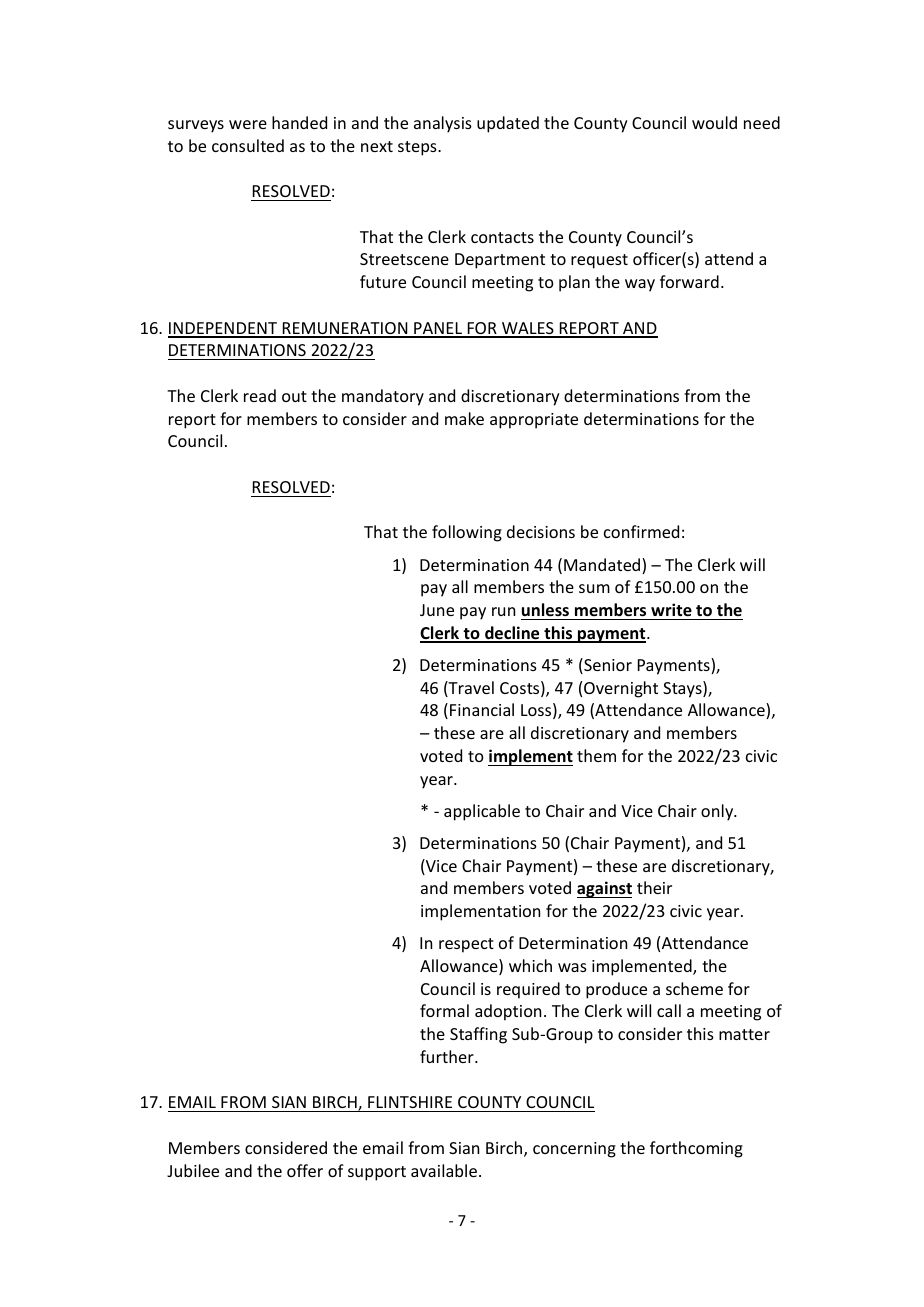 This screenshot has width=924, height=1307. Describe the element at coordinates (641, 531) in the screenshot. I see `confirmed` at that location.
